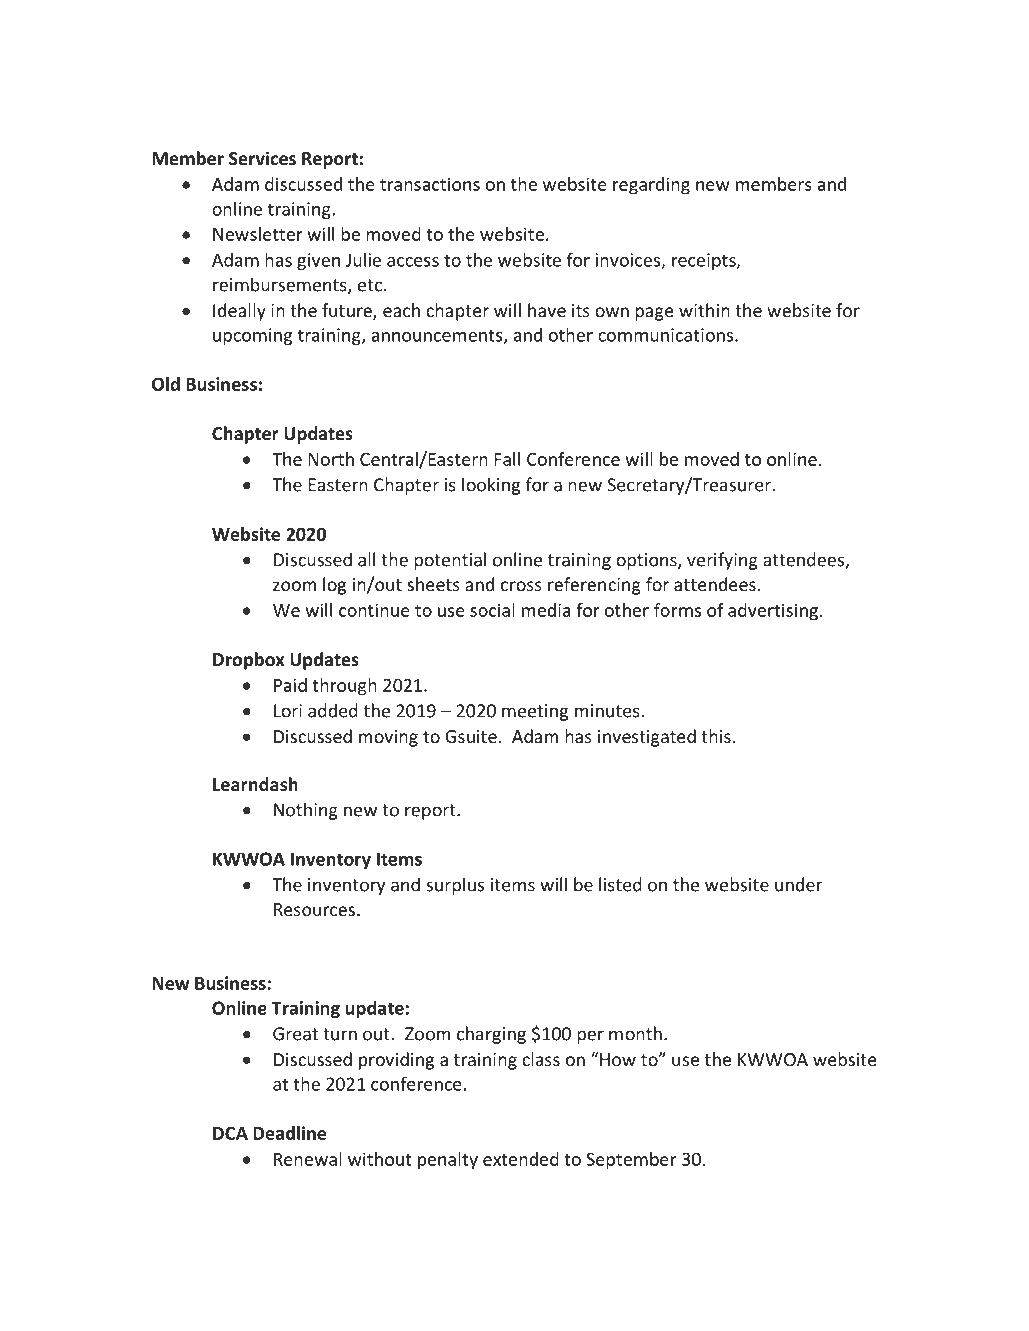  What do you see at coordinates (252, 336) in the screenshot?
I see `upcoming` at bounding box center [252, 336].
